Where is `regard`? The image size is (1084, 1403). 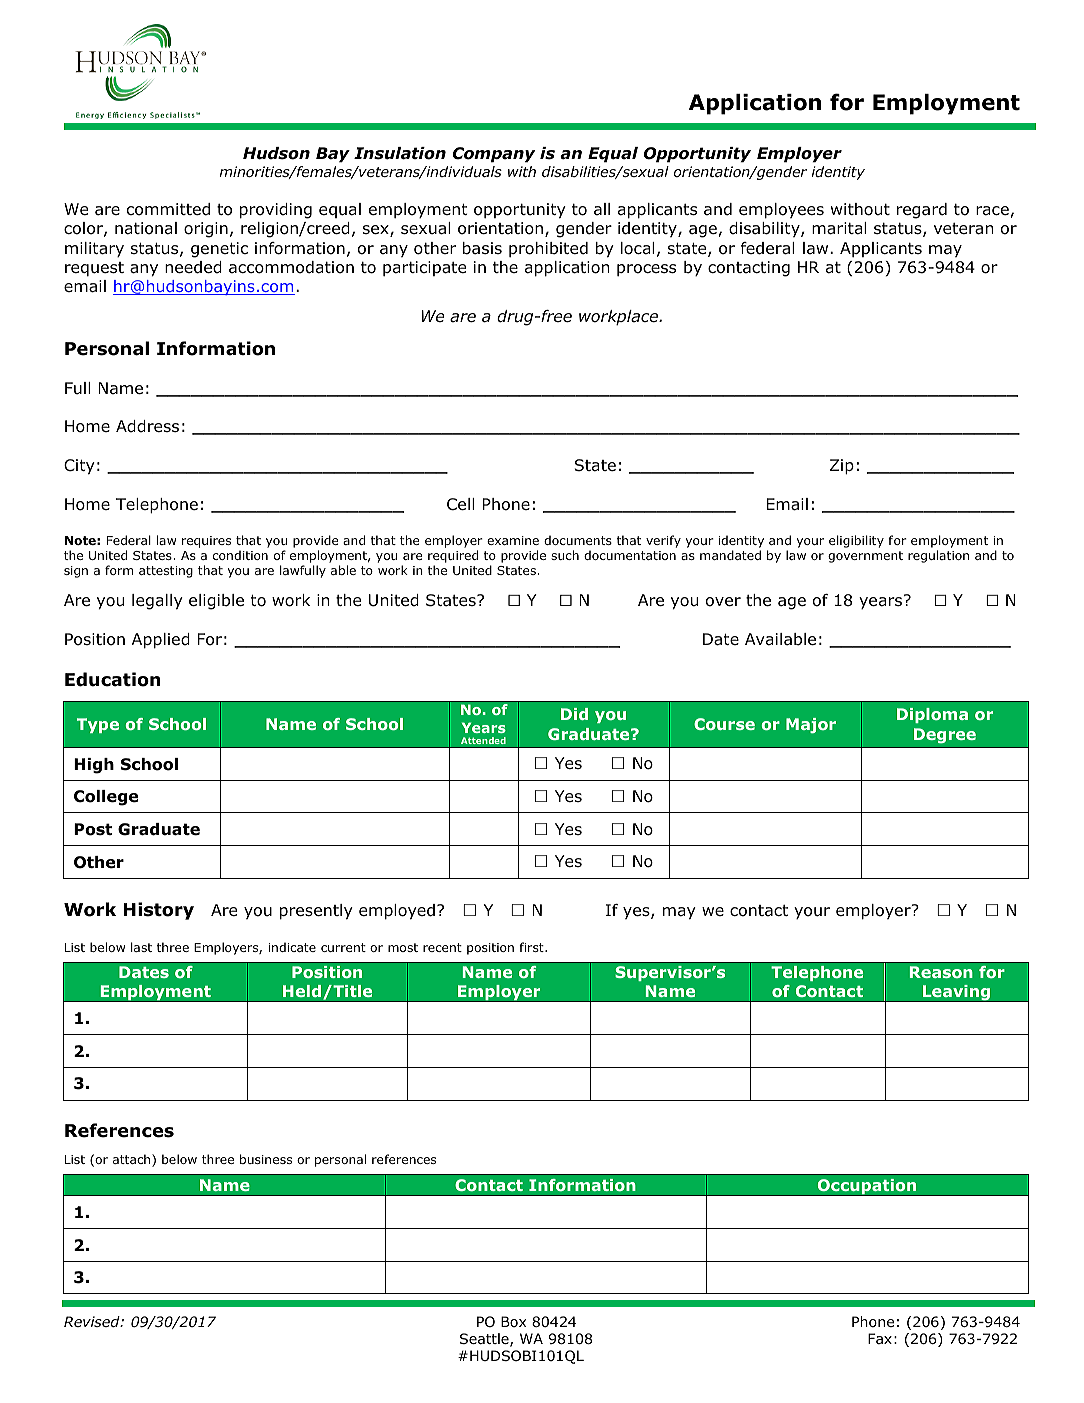 regard is located at coordinates (922, 211).
